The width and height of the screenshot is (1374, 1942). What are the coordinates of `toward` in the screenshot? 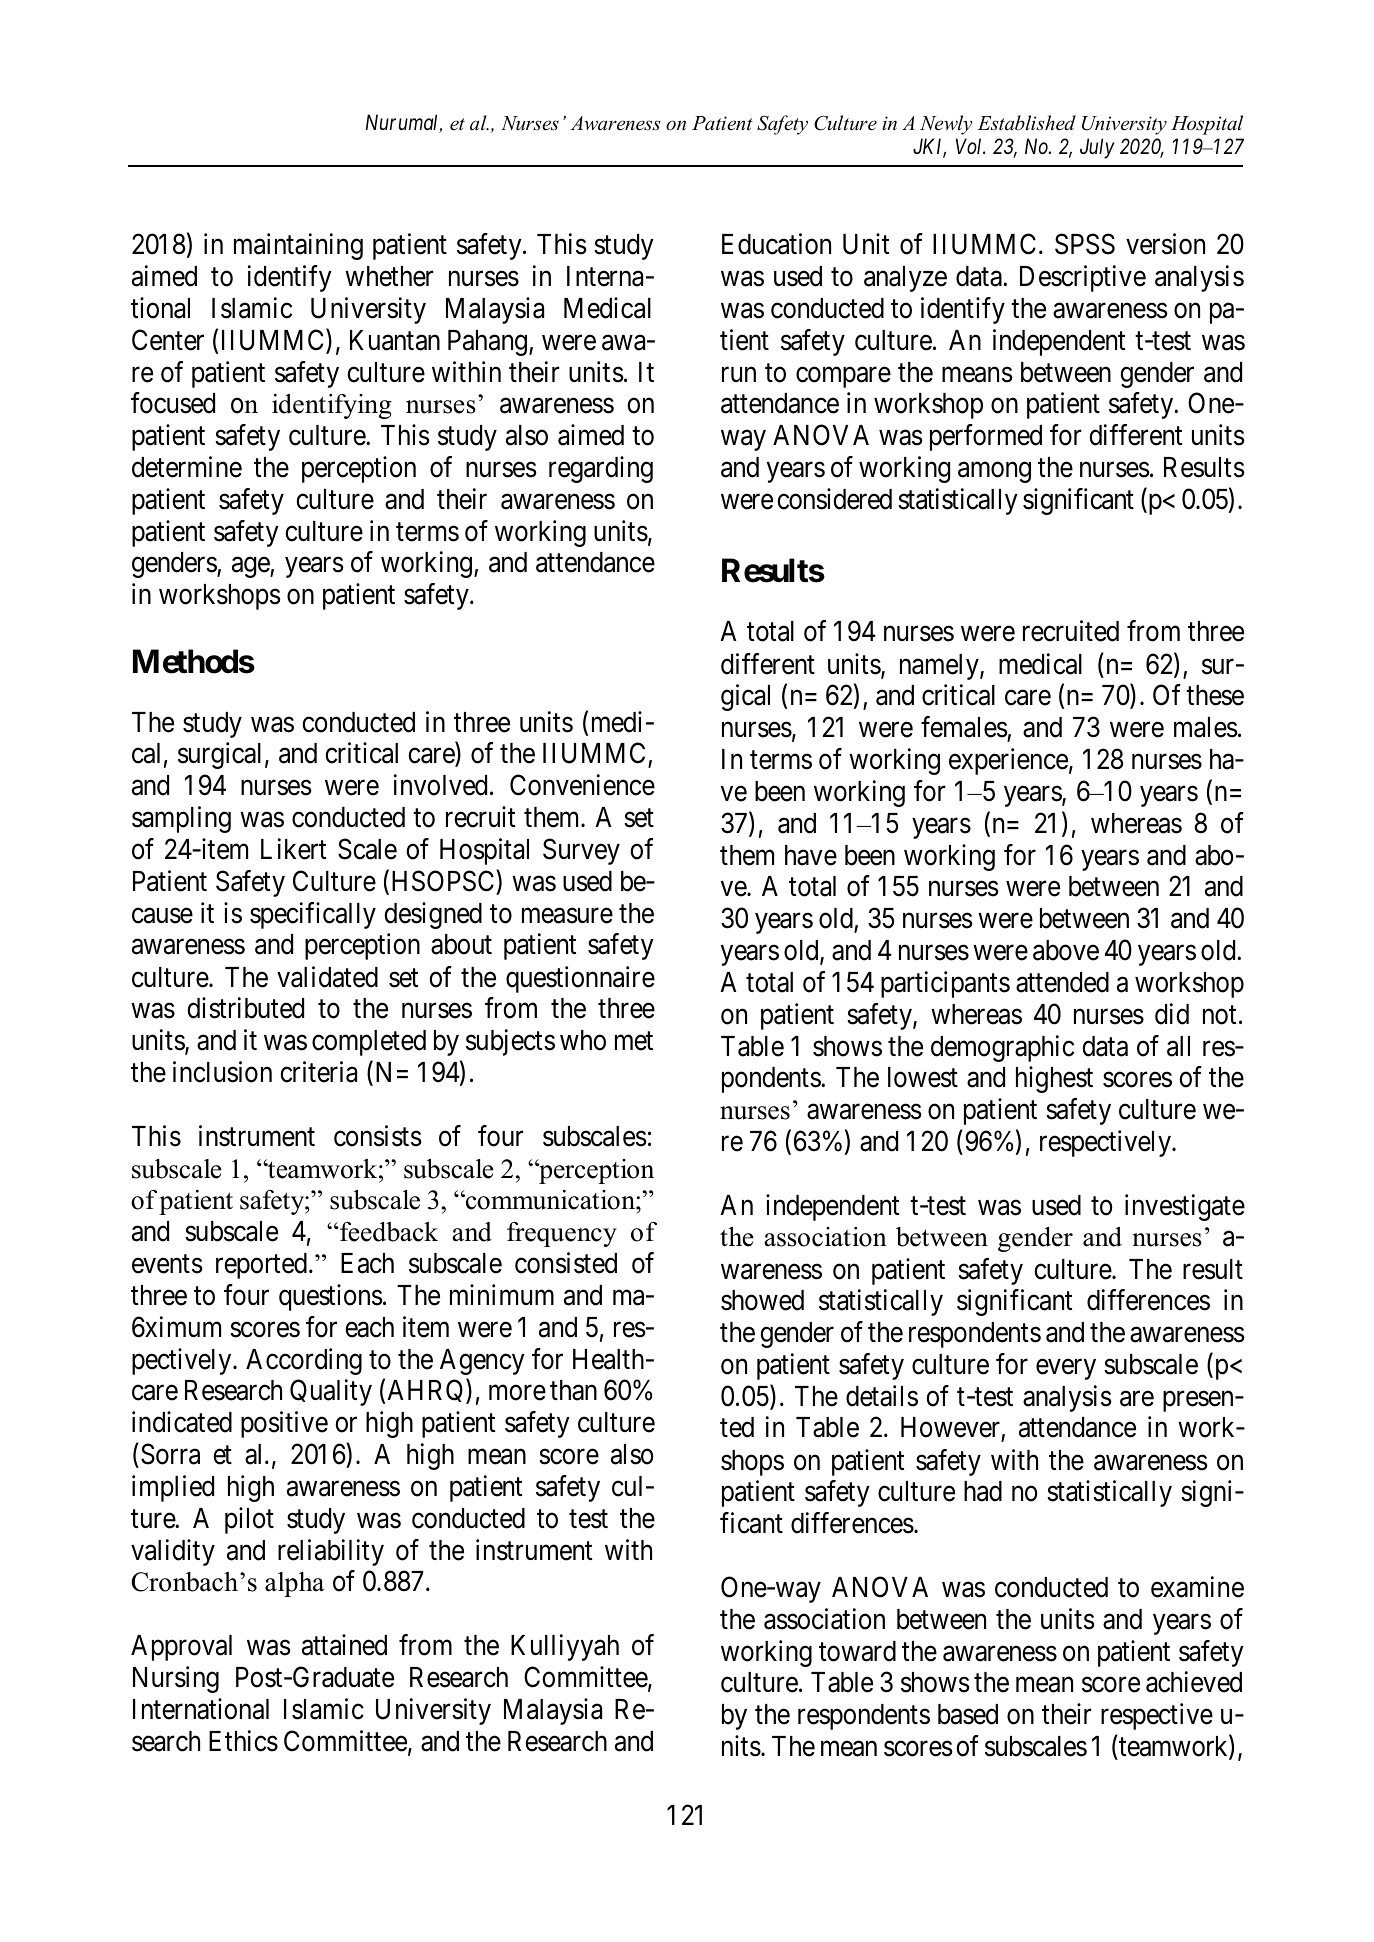 It's located at (857, 1651).
